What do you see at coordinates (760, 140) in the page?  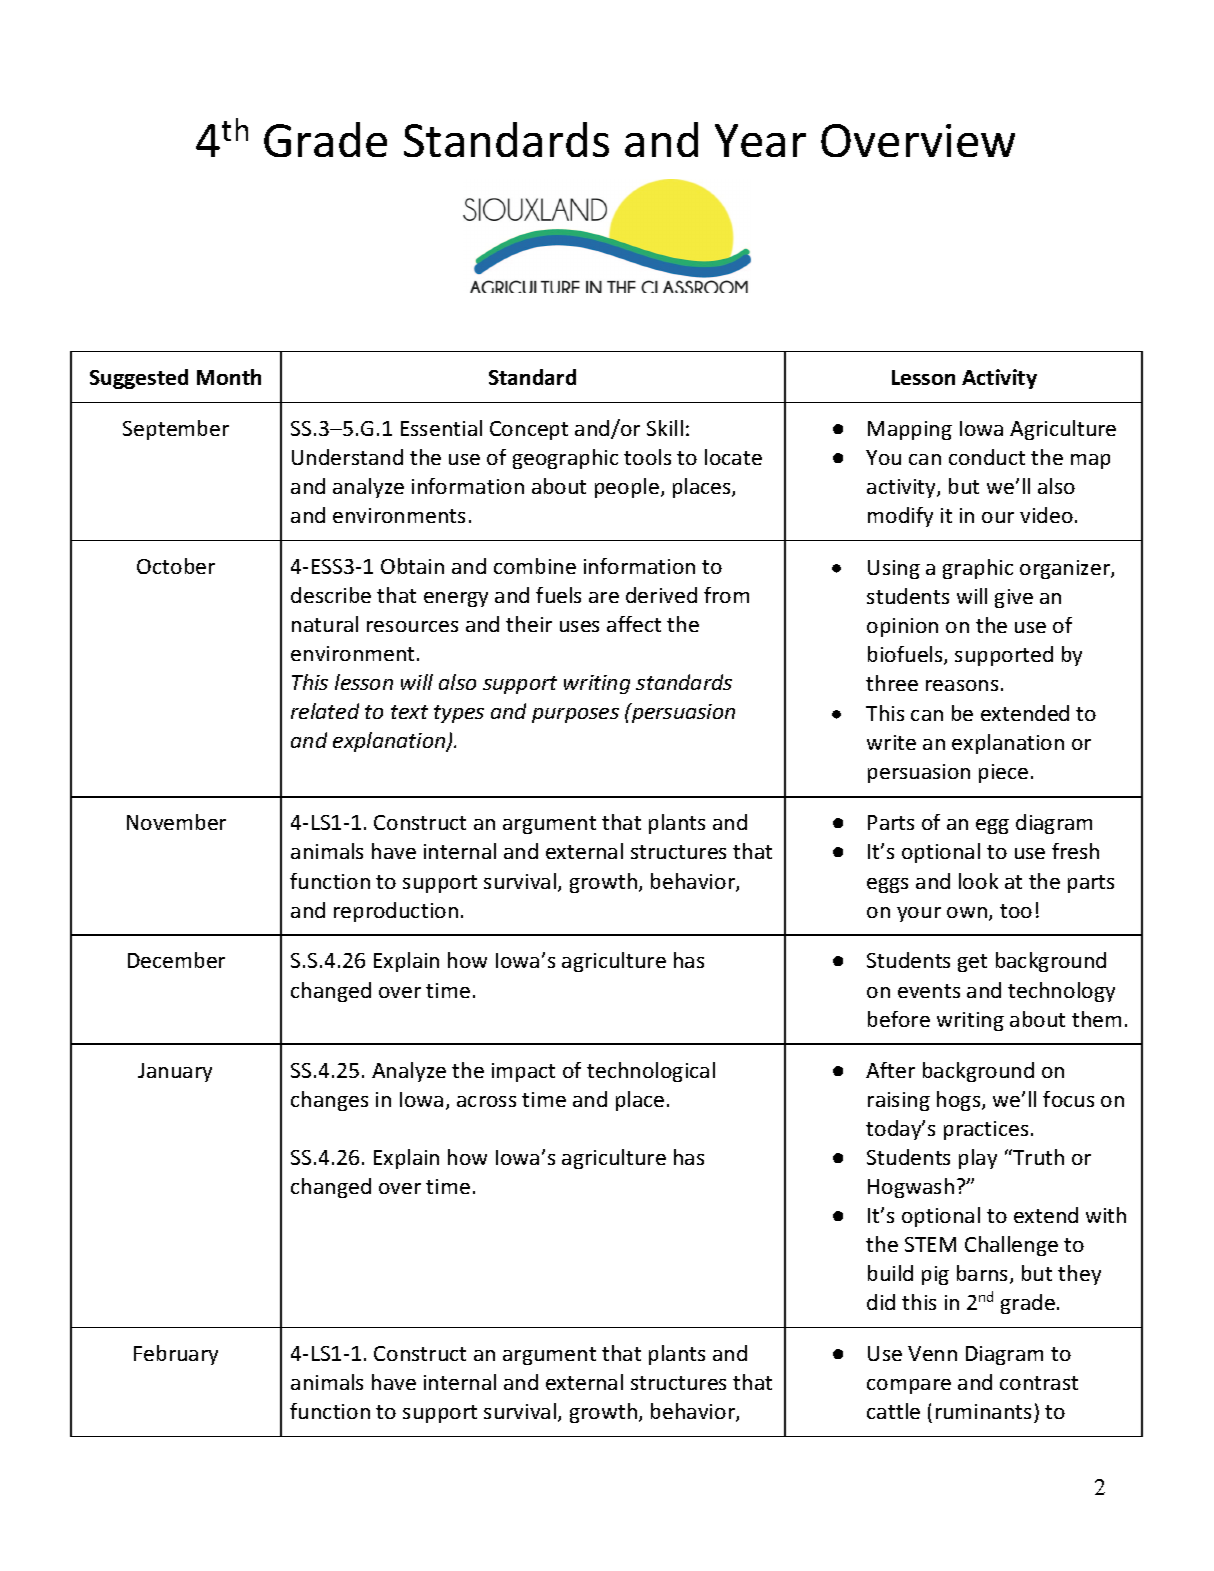 I see `Year` at bounding box center [760, 140].
